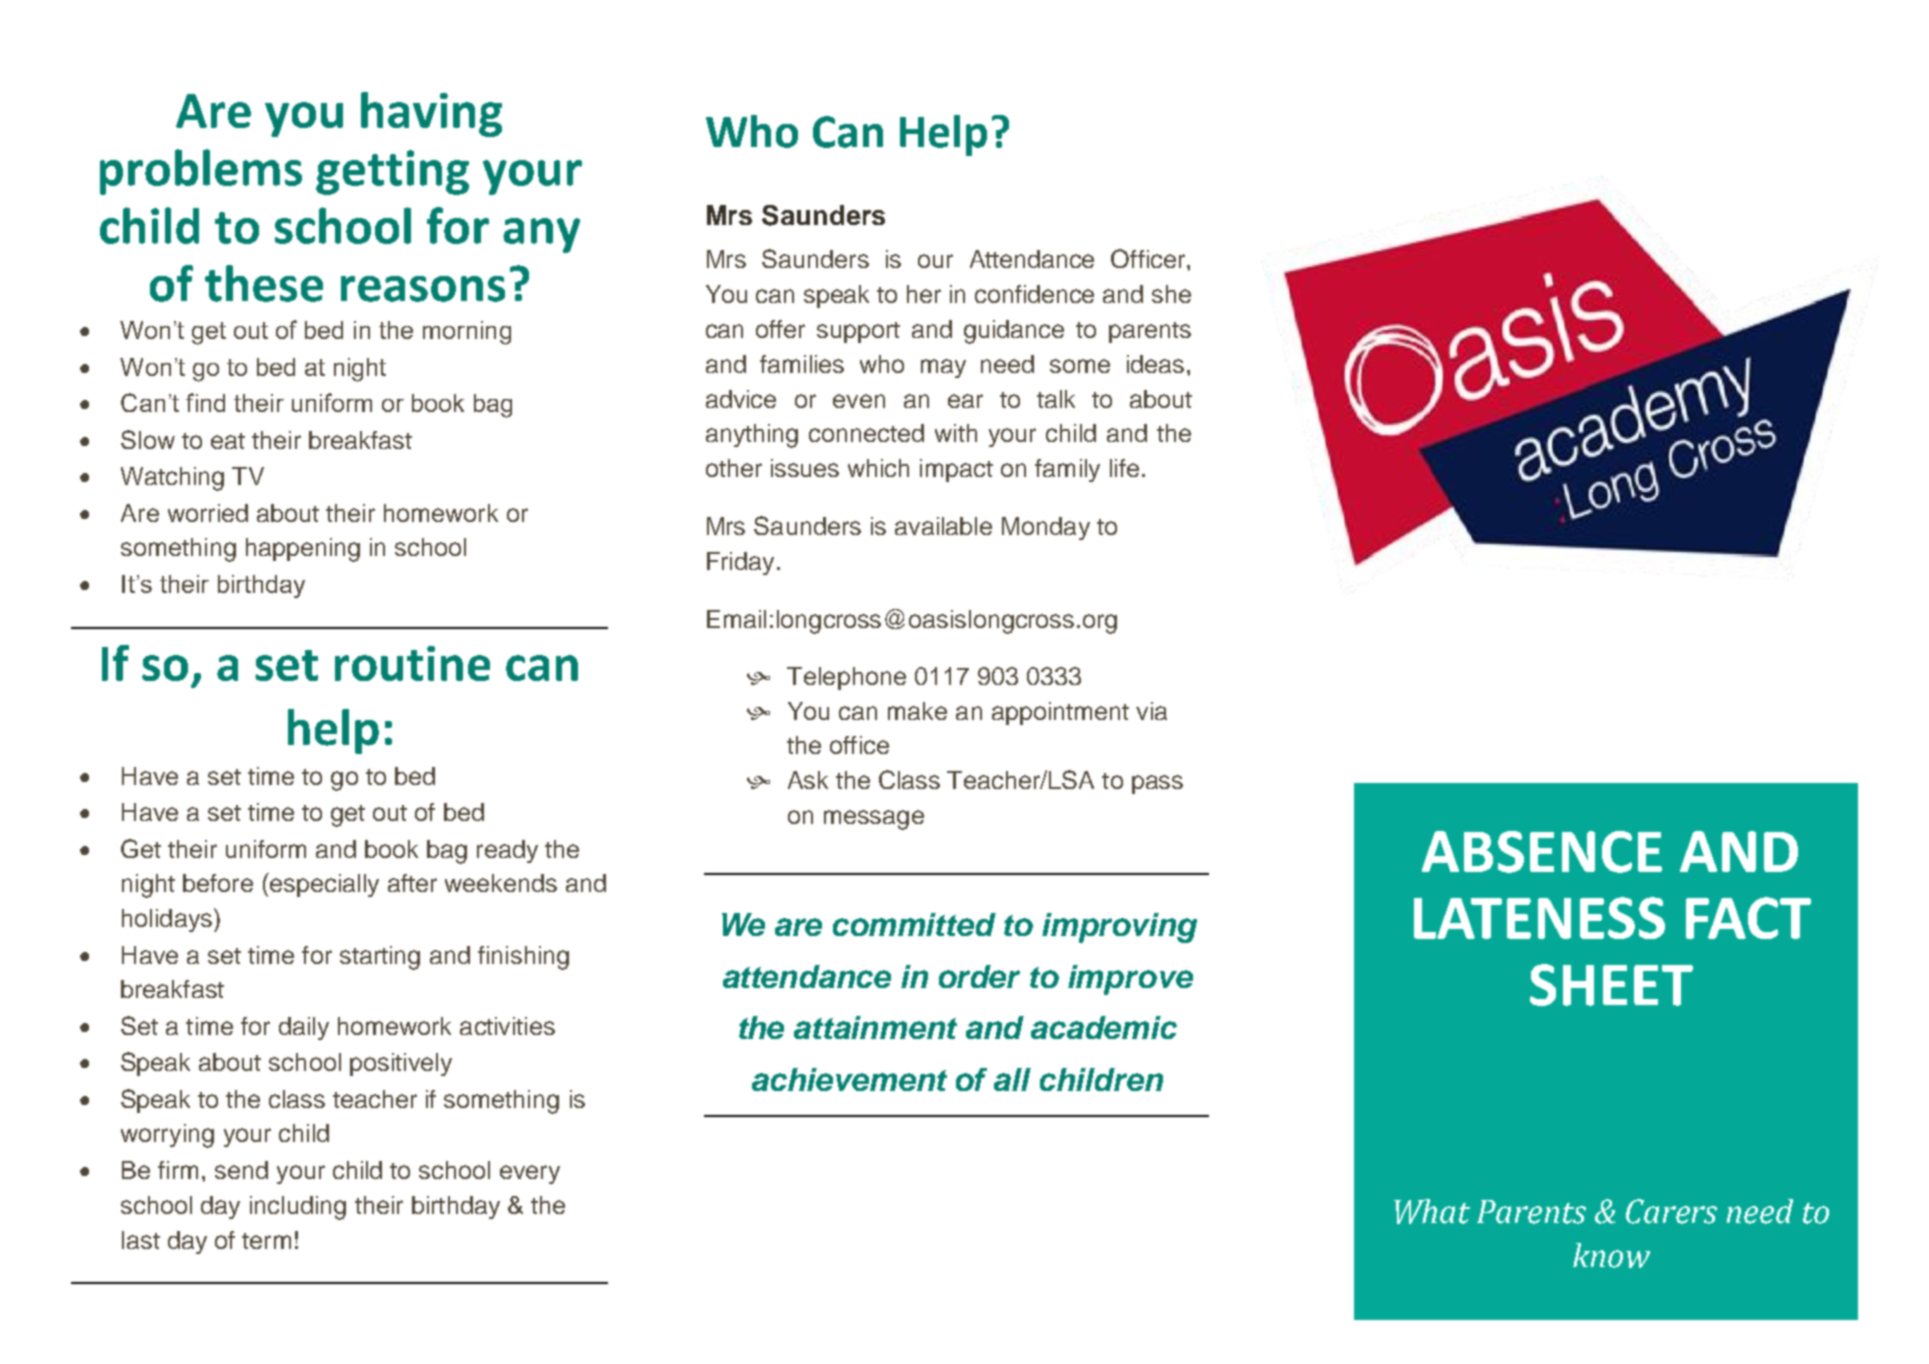  I want to click on getting, so click(392, 172).
